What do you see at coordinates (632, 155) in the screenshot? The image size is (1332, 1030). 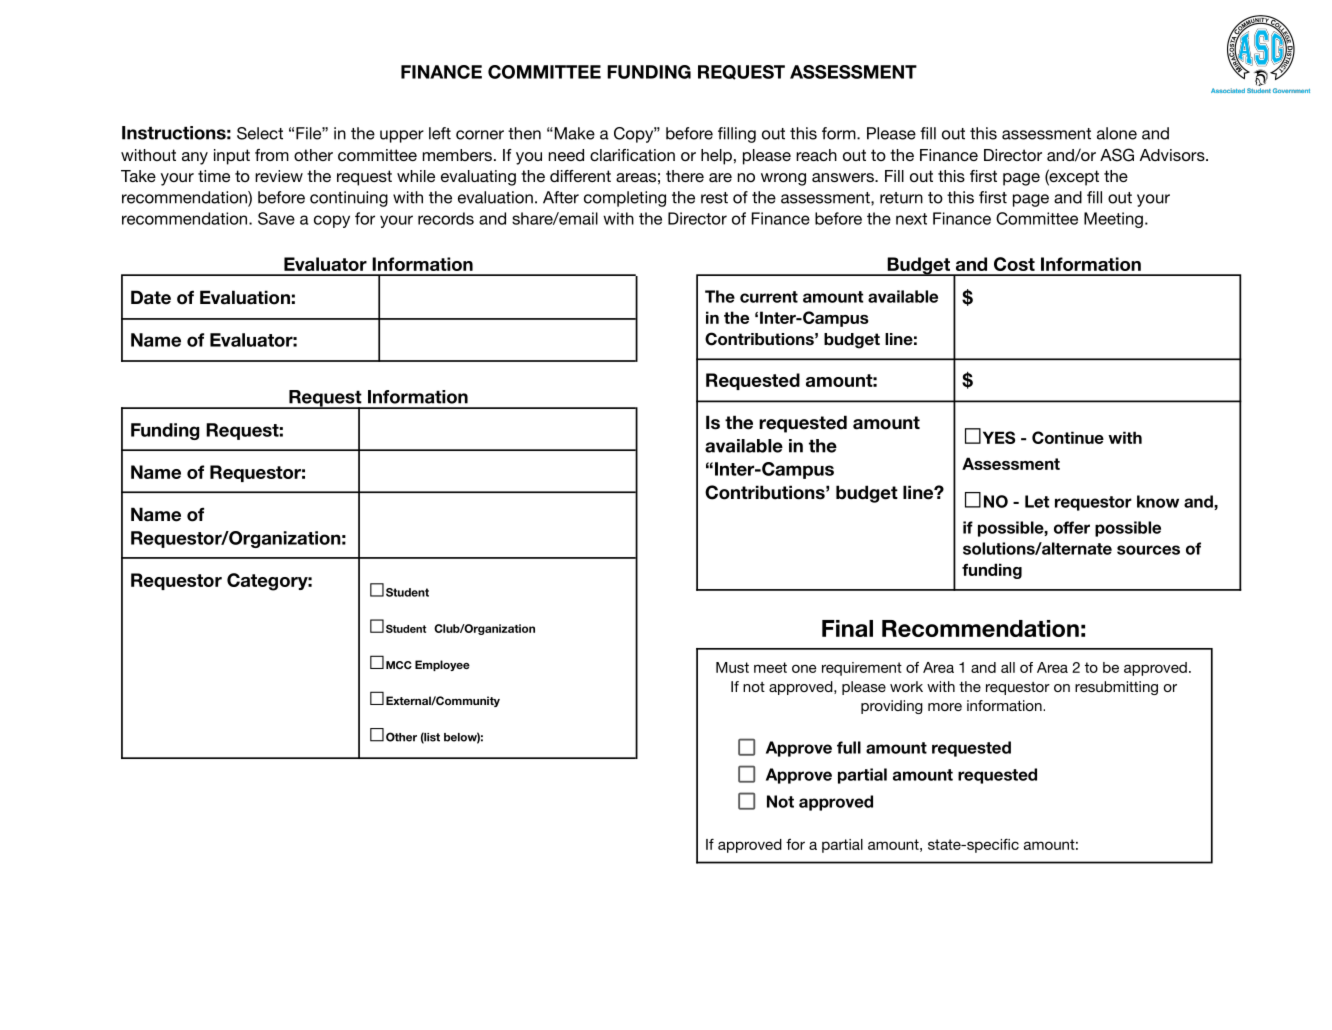 I see `clarification` at bounding box center [632, 155].
